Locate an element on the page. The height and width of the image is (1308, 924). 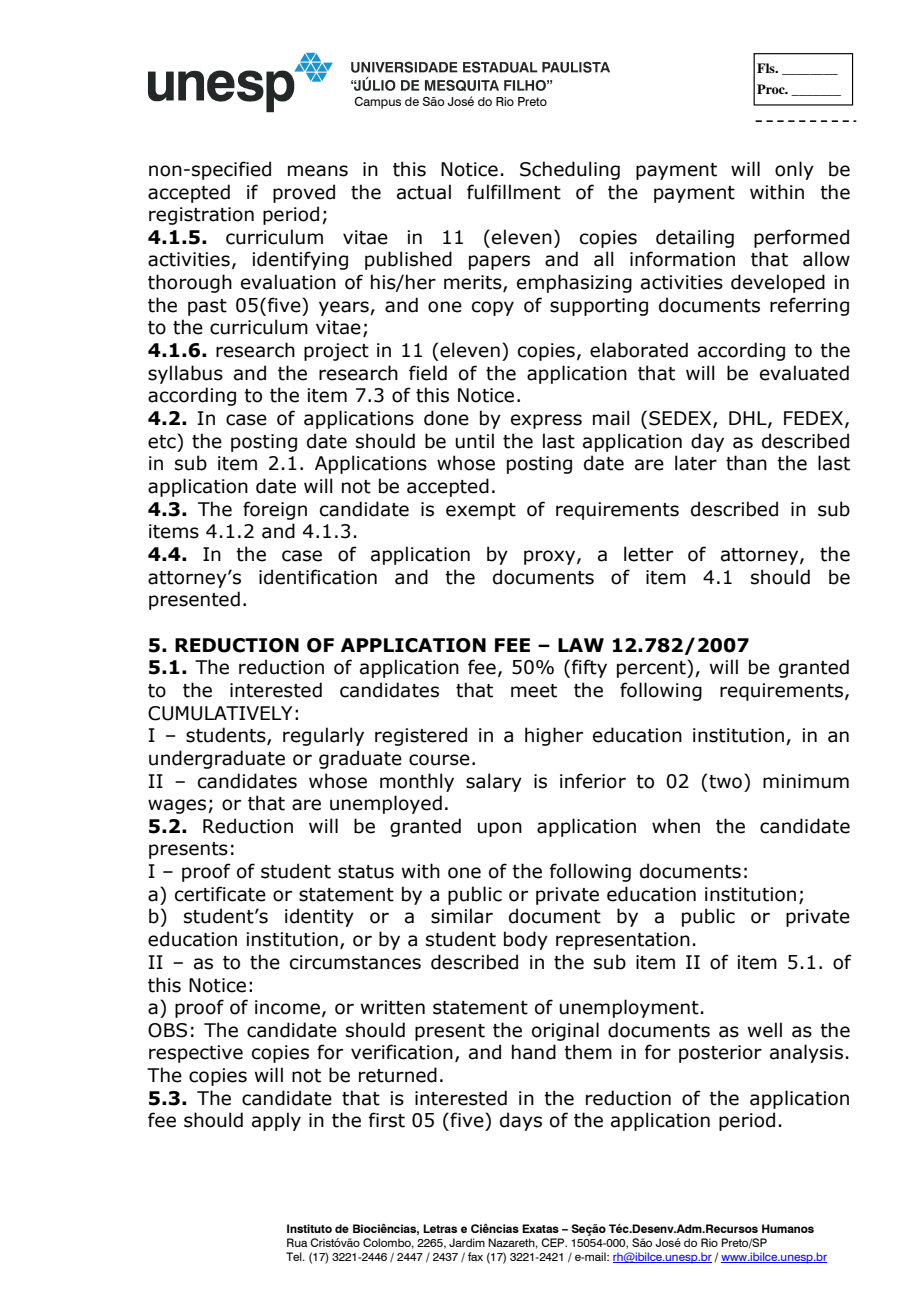
Proc is located at coordinates (772, 89).
